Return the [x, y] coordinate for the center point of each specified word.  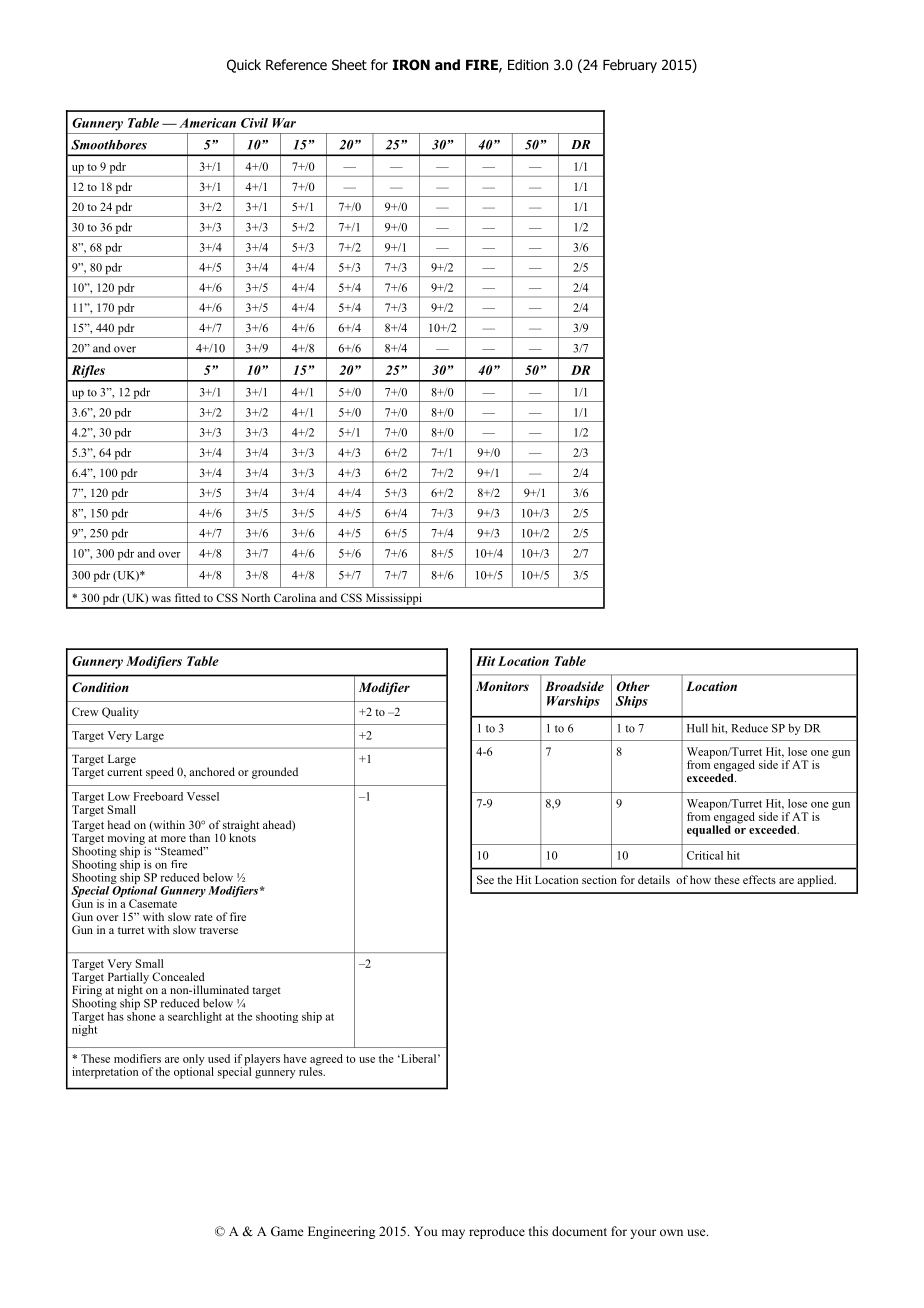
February [630, 66]
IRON [411, 65]
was [161, 599]
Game [287, 1231]
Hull [697, 728]
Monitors [502, 686]
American [207, 123]
